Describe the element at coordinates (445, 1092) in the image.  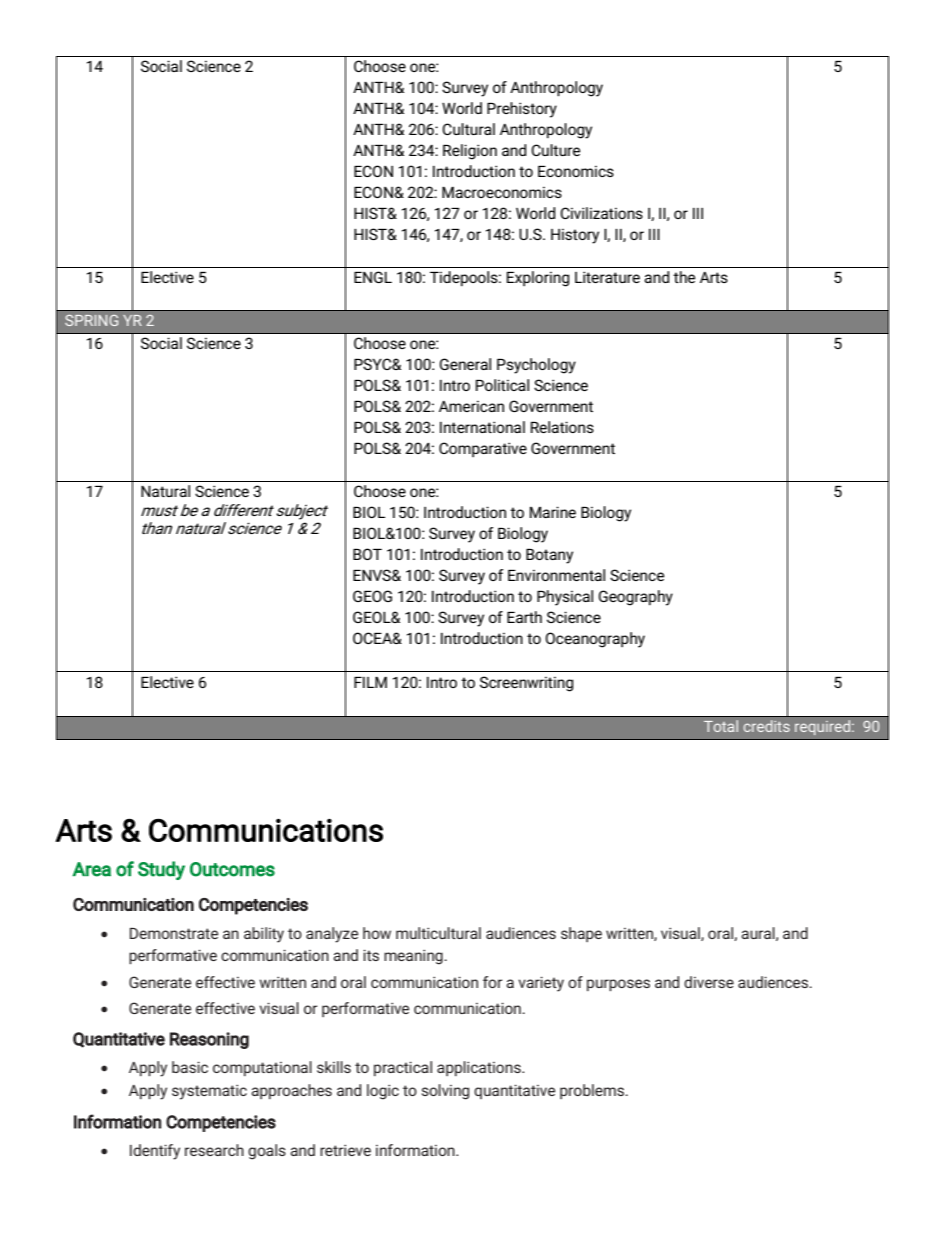
I see `solving` at that location.
